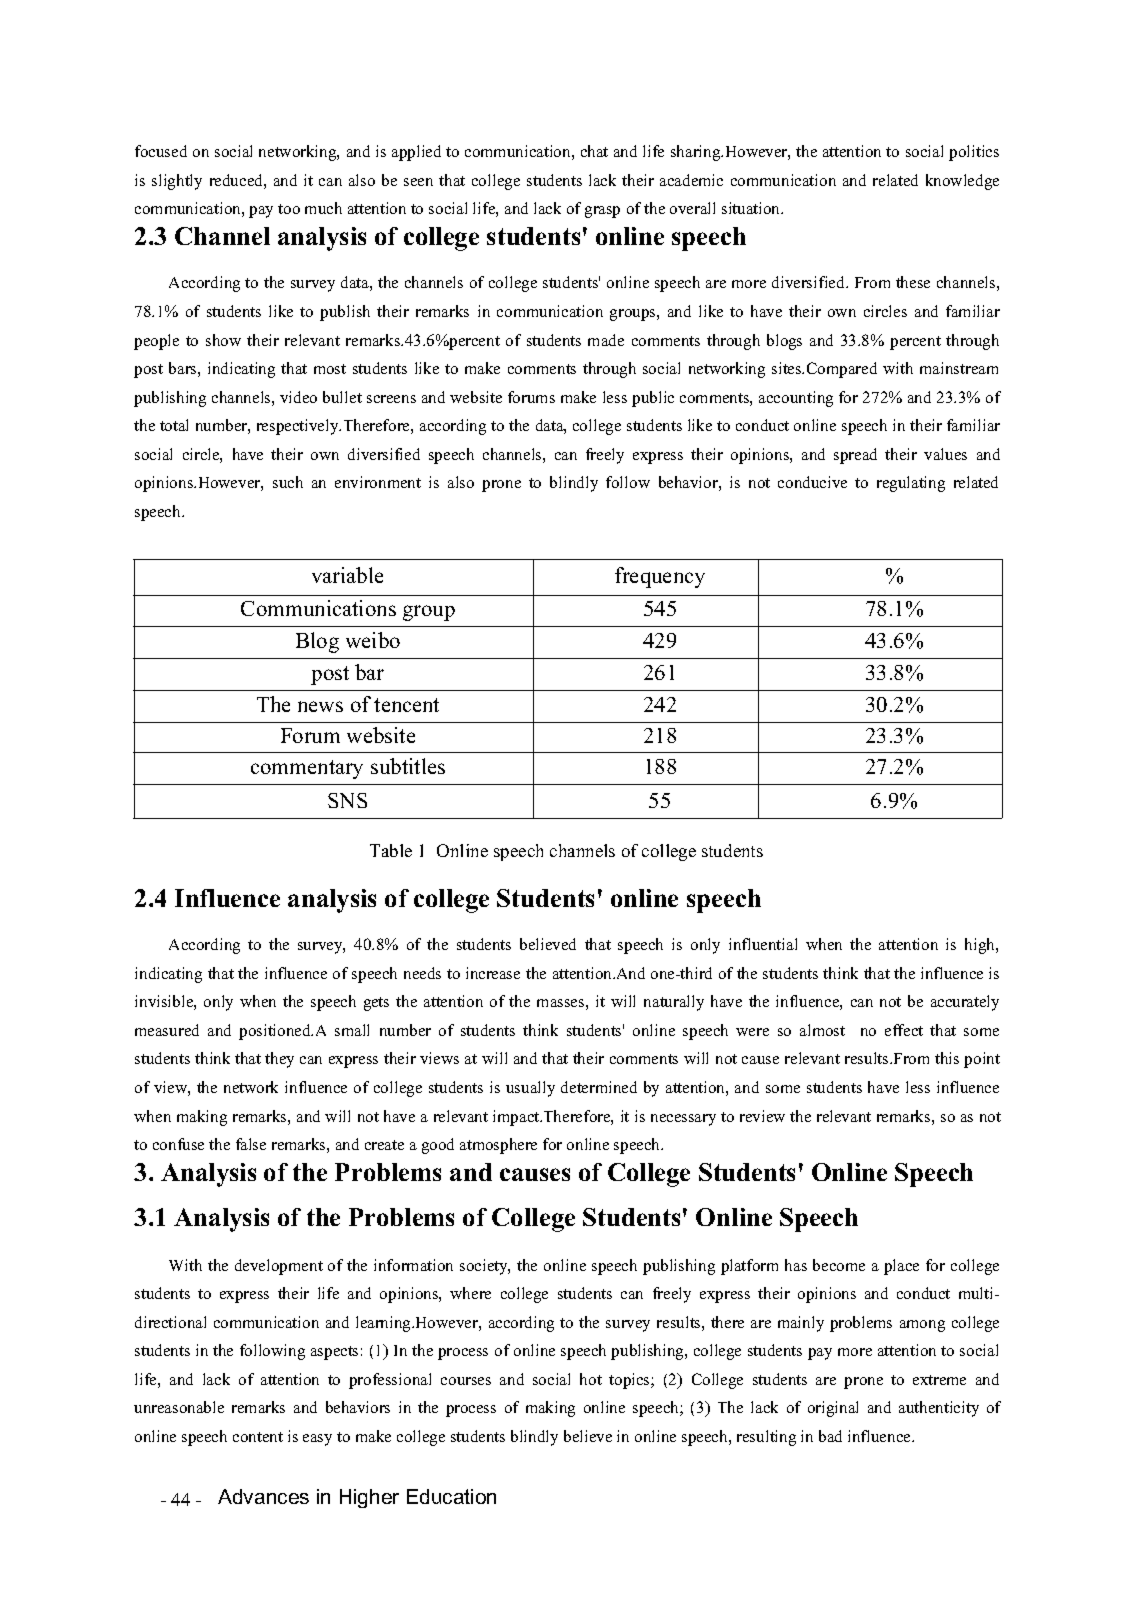  I want to click on subtitles, so click(408, 766).
